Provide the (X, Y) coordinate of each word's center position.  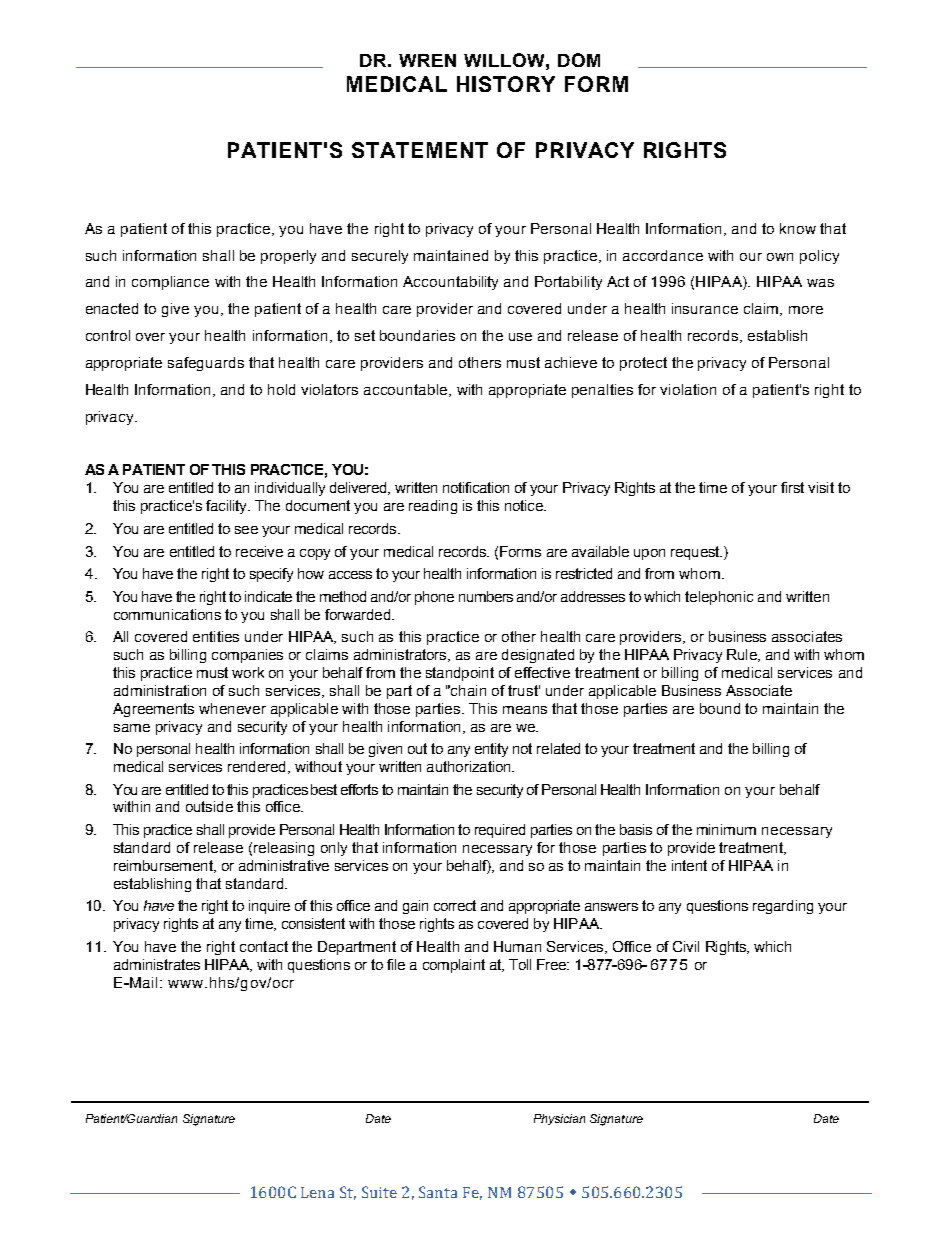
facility (227, 507)
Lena (317, 1192)
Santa (438, 1192)
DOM (579, 60)
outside (209, 806)
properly (288, 257)
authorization (470, 766)
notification (476, 487)
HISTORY (506, 84)
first (792, 487)
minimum (726, 829)
